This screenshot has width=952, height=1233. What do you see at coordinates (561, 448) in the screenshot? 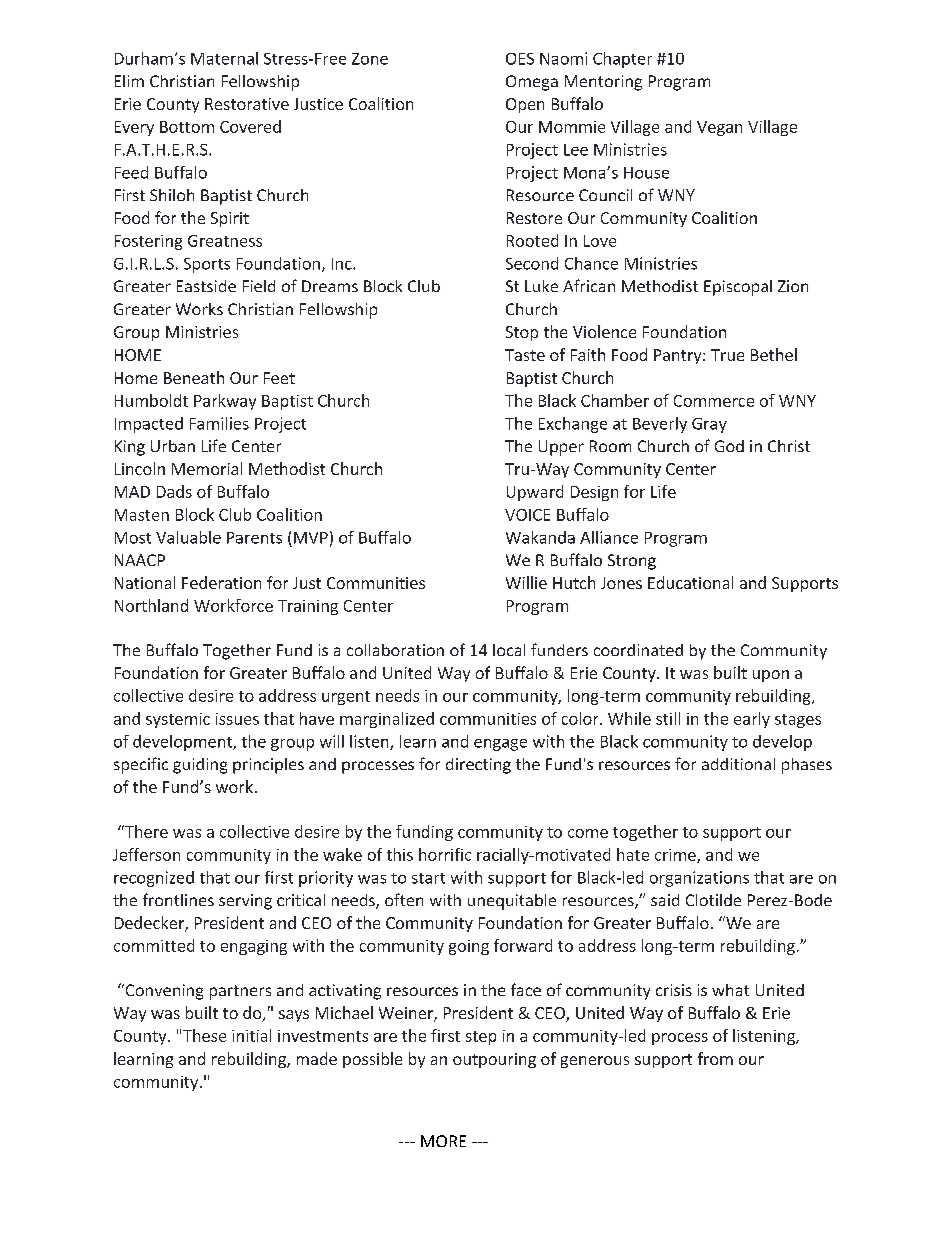
I see `Upper` at bounding box center [561, 448].
